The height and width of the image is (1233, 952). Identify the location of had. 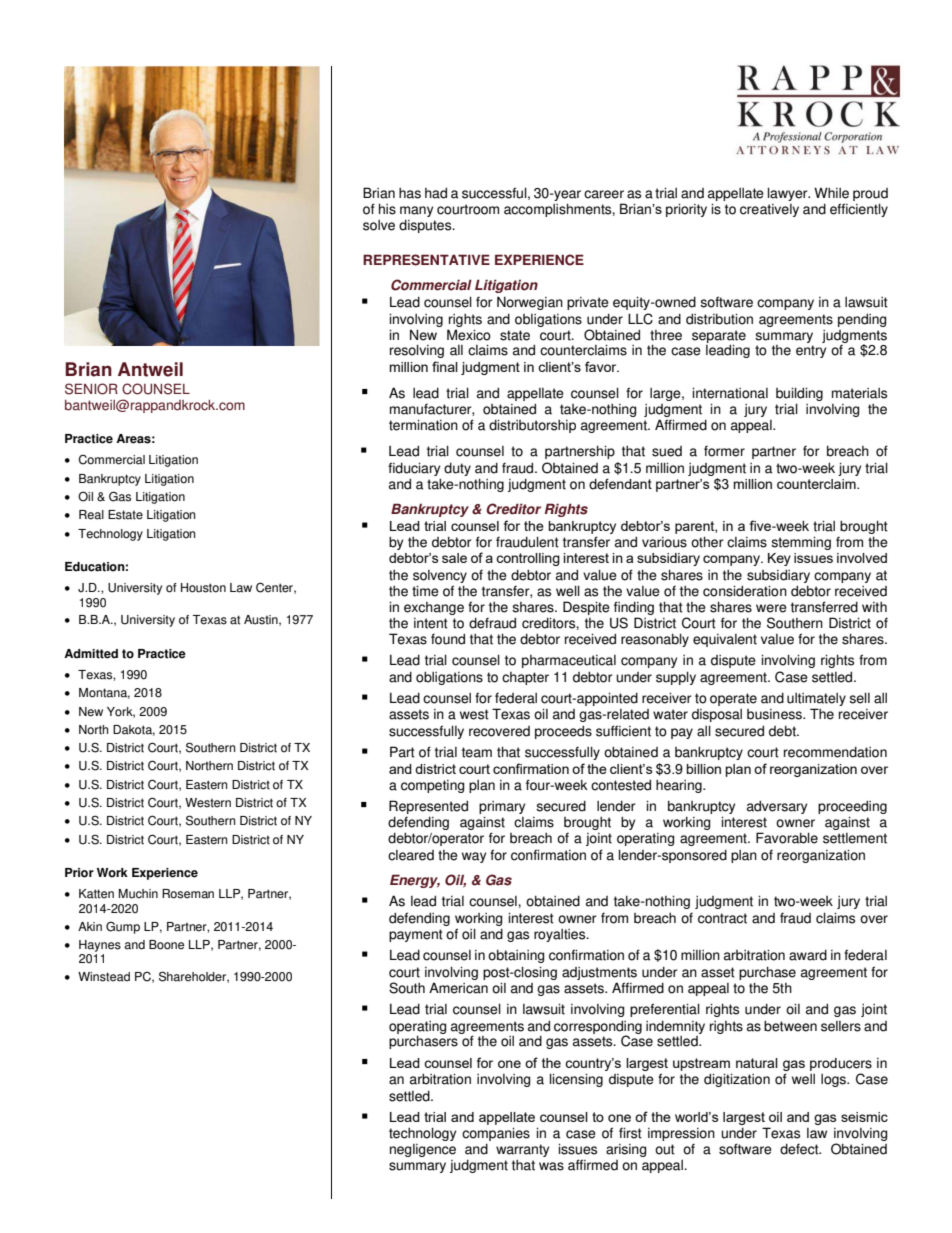
(436, 193).
